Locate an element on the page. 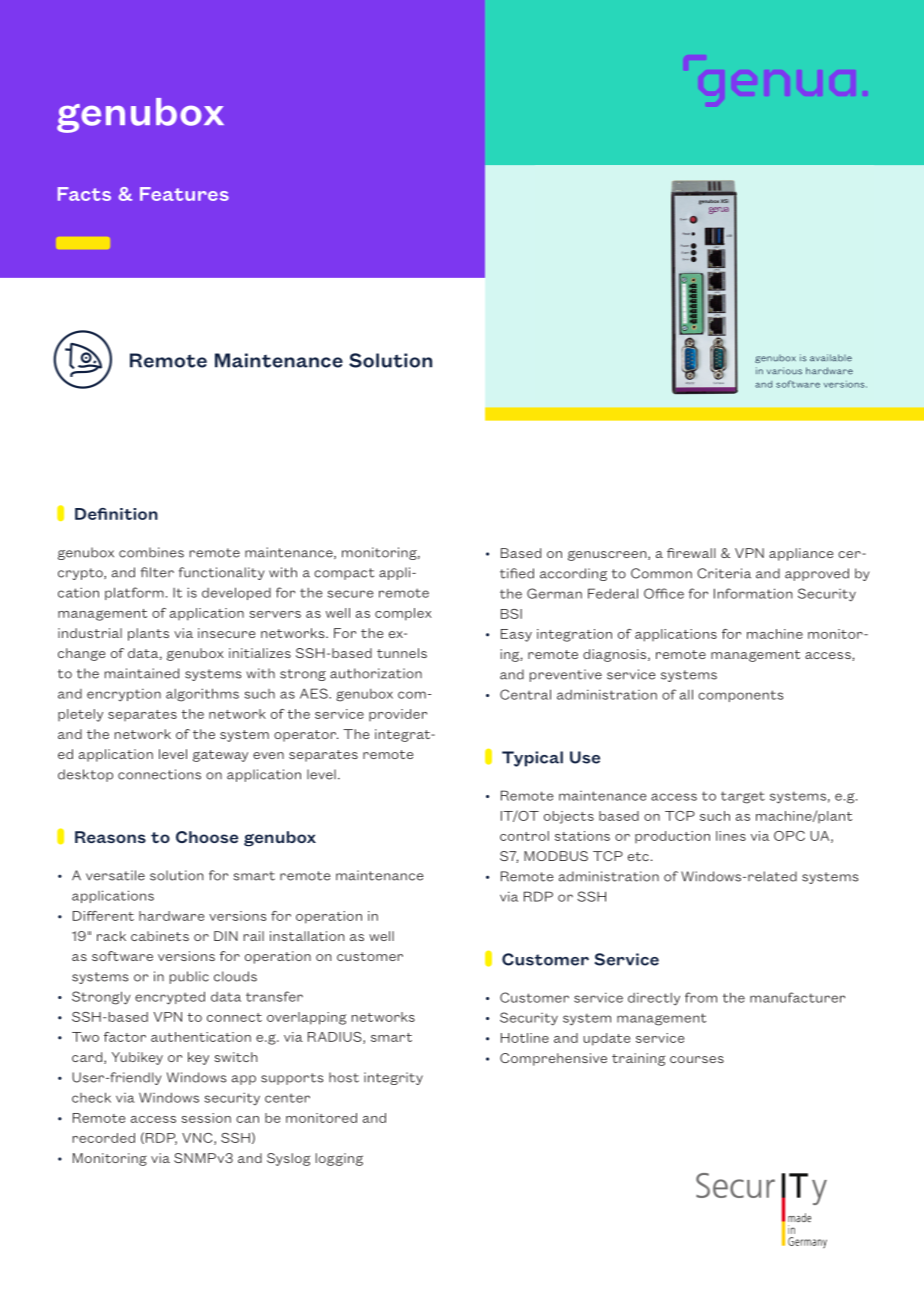 The width and height of the page is (924, 1308). Choose is located at coordinates (207, 837).
